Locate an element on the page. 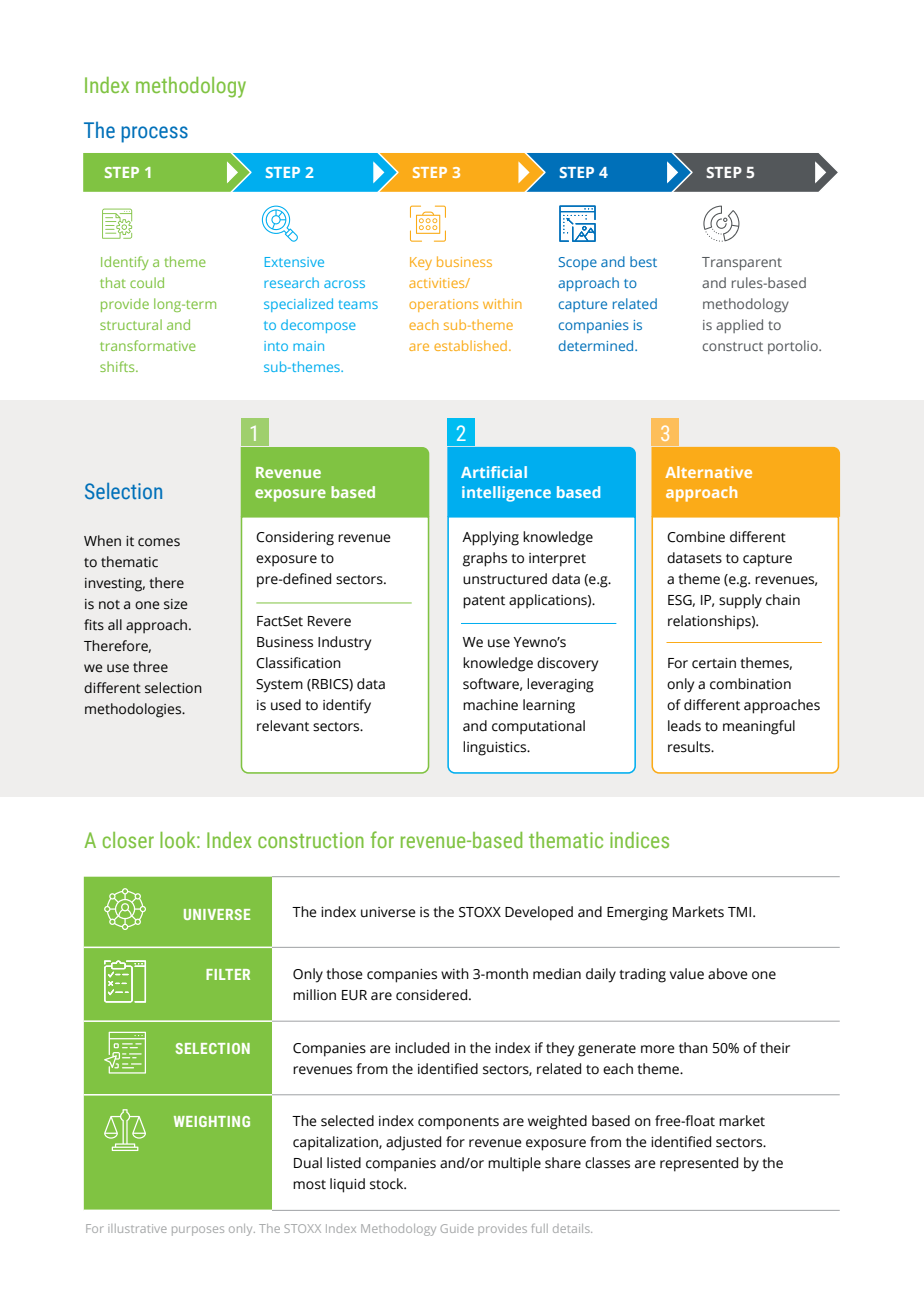  comes is located at coordinates (159, 542).
